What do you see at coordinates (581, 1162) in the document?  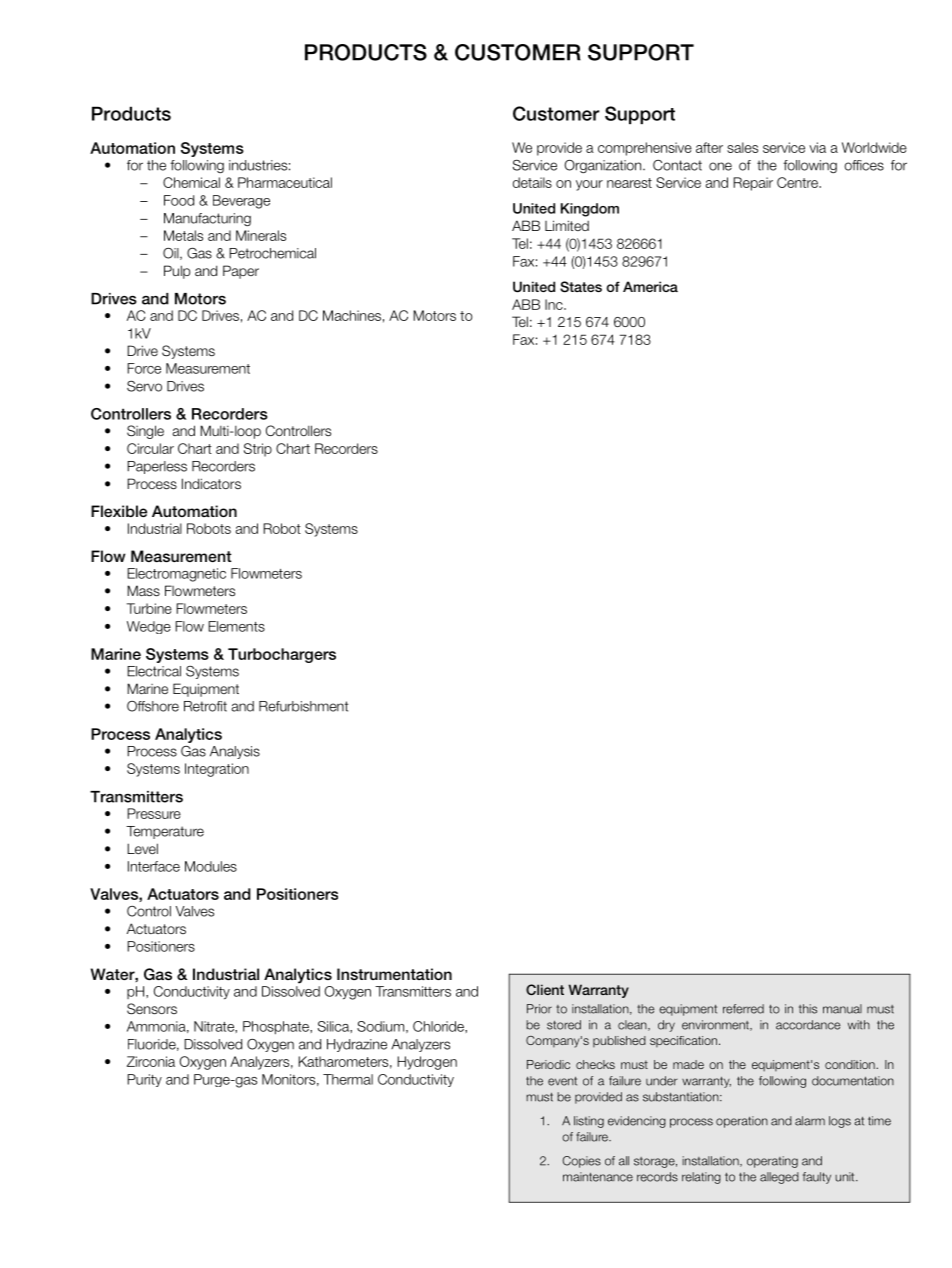 I see `Copies` at bounding box center [581, 1162].
